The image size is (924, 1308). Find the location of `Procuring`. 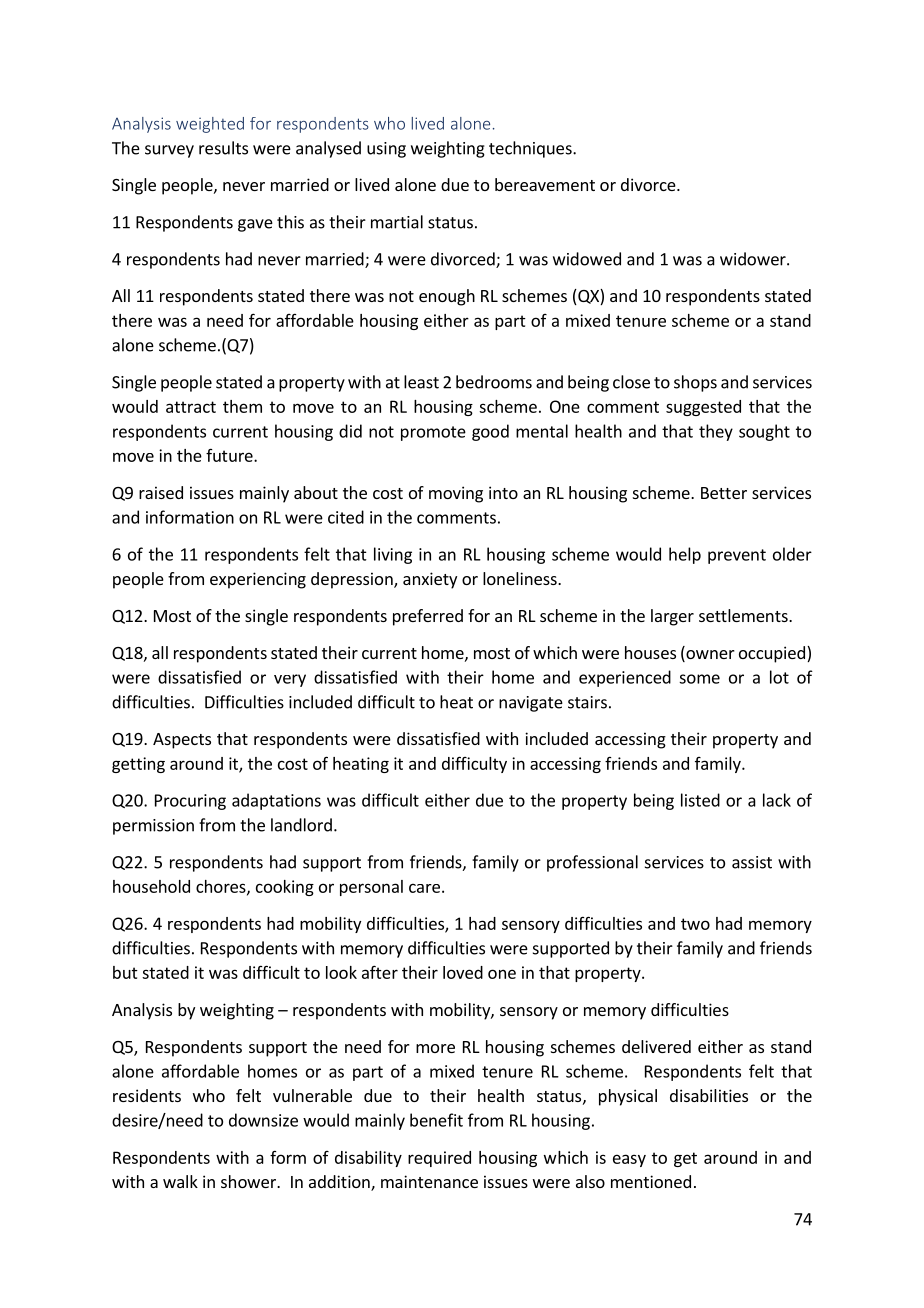

Procuring is located at coordinates (190, 802).
